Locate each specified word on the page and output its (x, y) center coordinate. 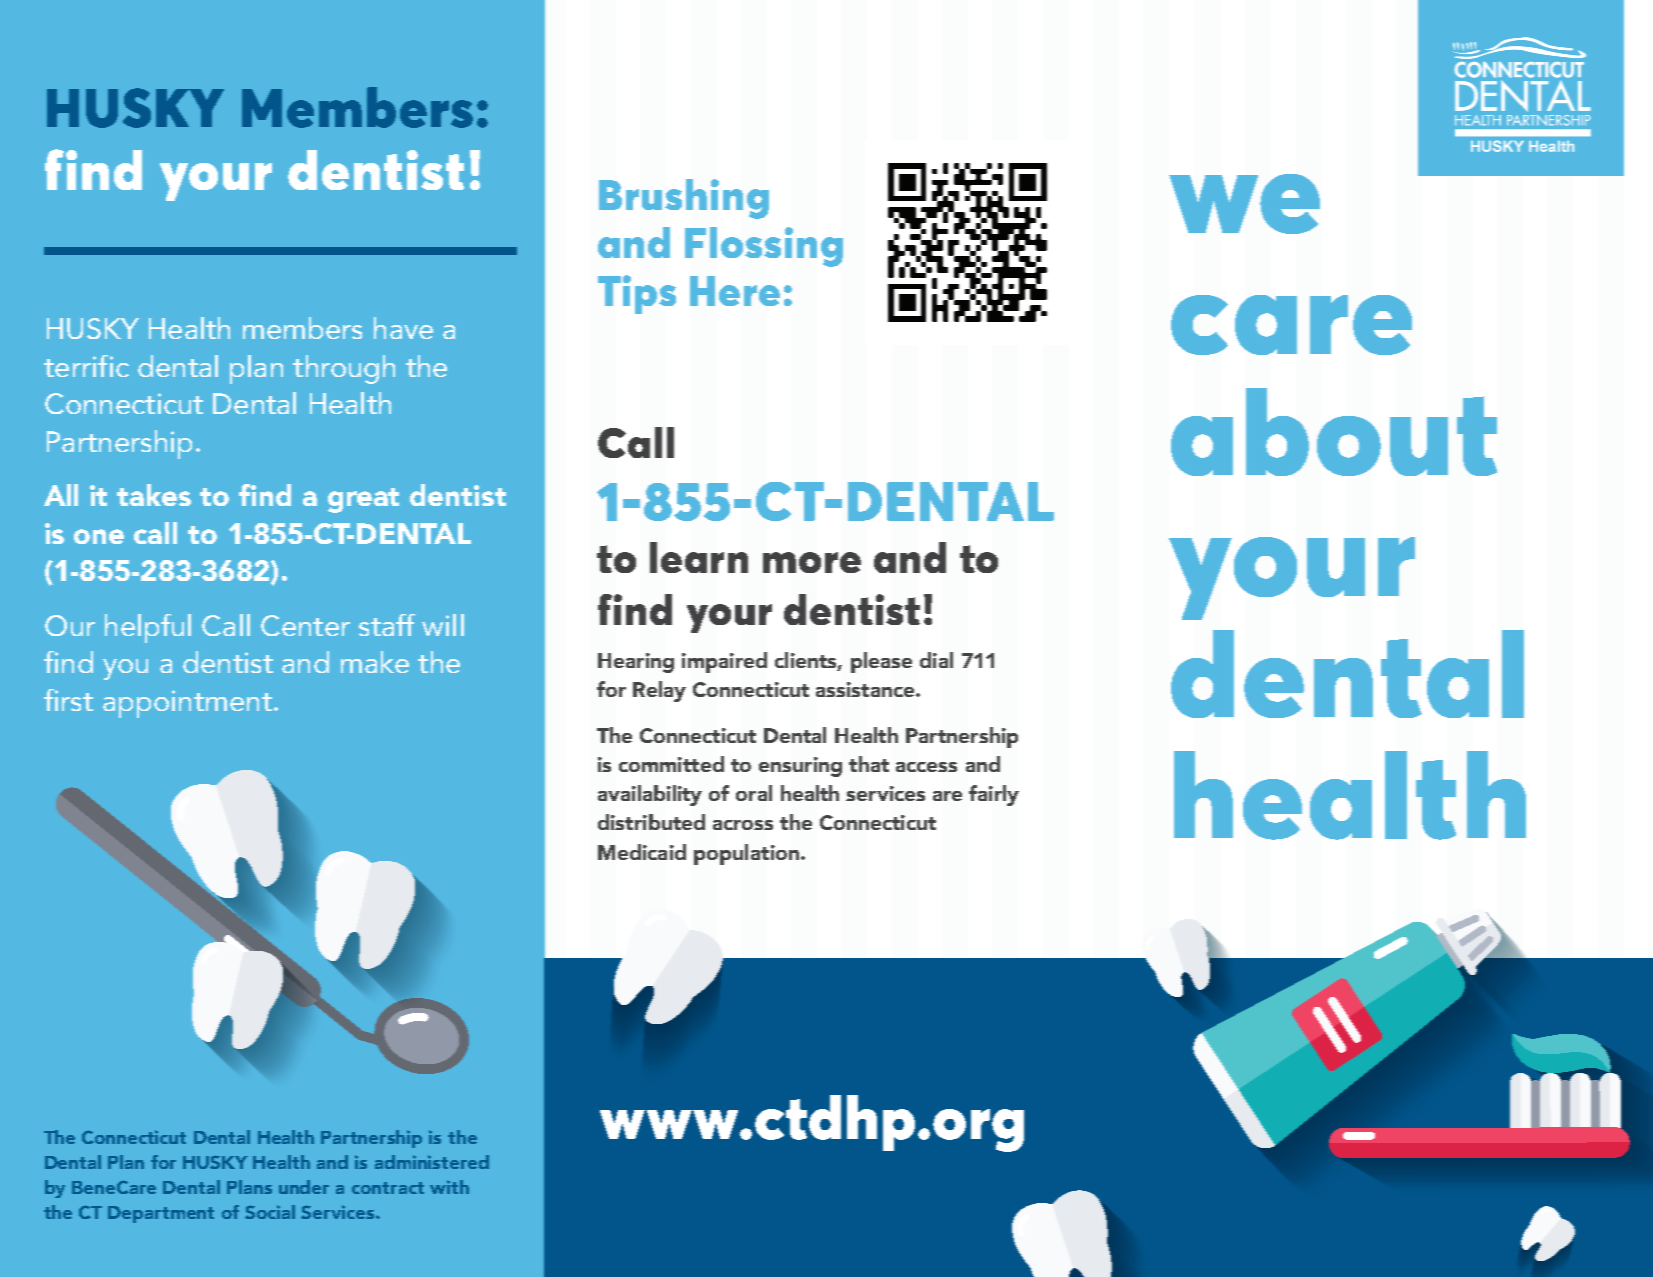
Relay (659, 691)
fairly (994, 795)
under (304, 1187)
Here (735, 291)
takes (154, 495)
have (403, 328)
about (1334, 432)
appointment (187, 704)
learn (699, 557)
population (746, 854)
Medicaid (642, 852)
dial (936, 660)
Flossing (764, 247)
